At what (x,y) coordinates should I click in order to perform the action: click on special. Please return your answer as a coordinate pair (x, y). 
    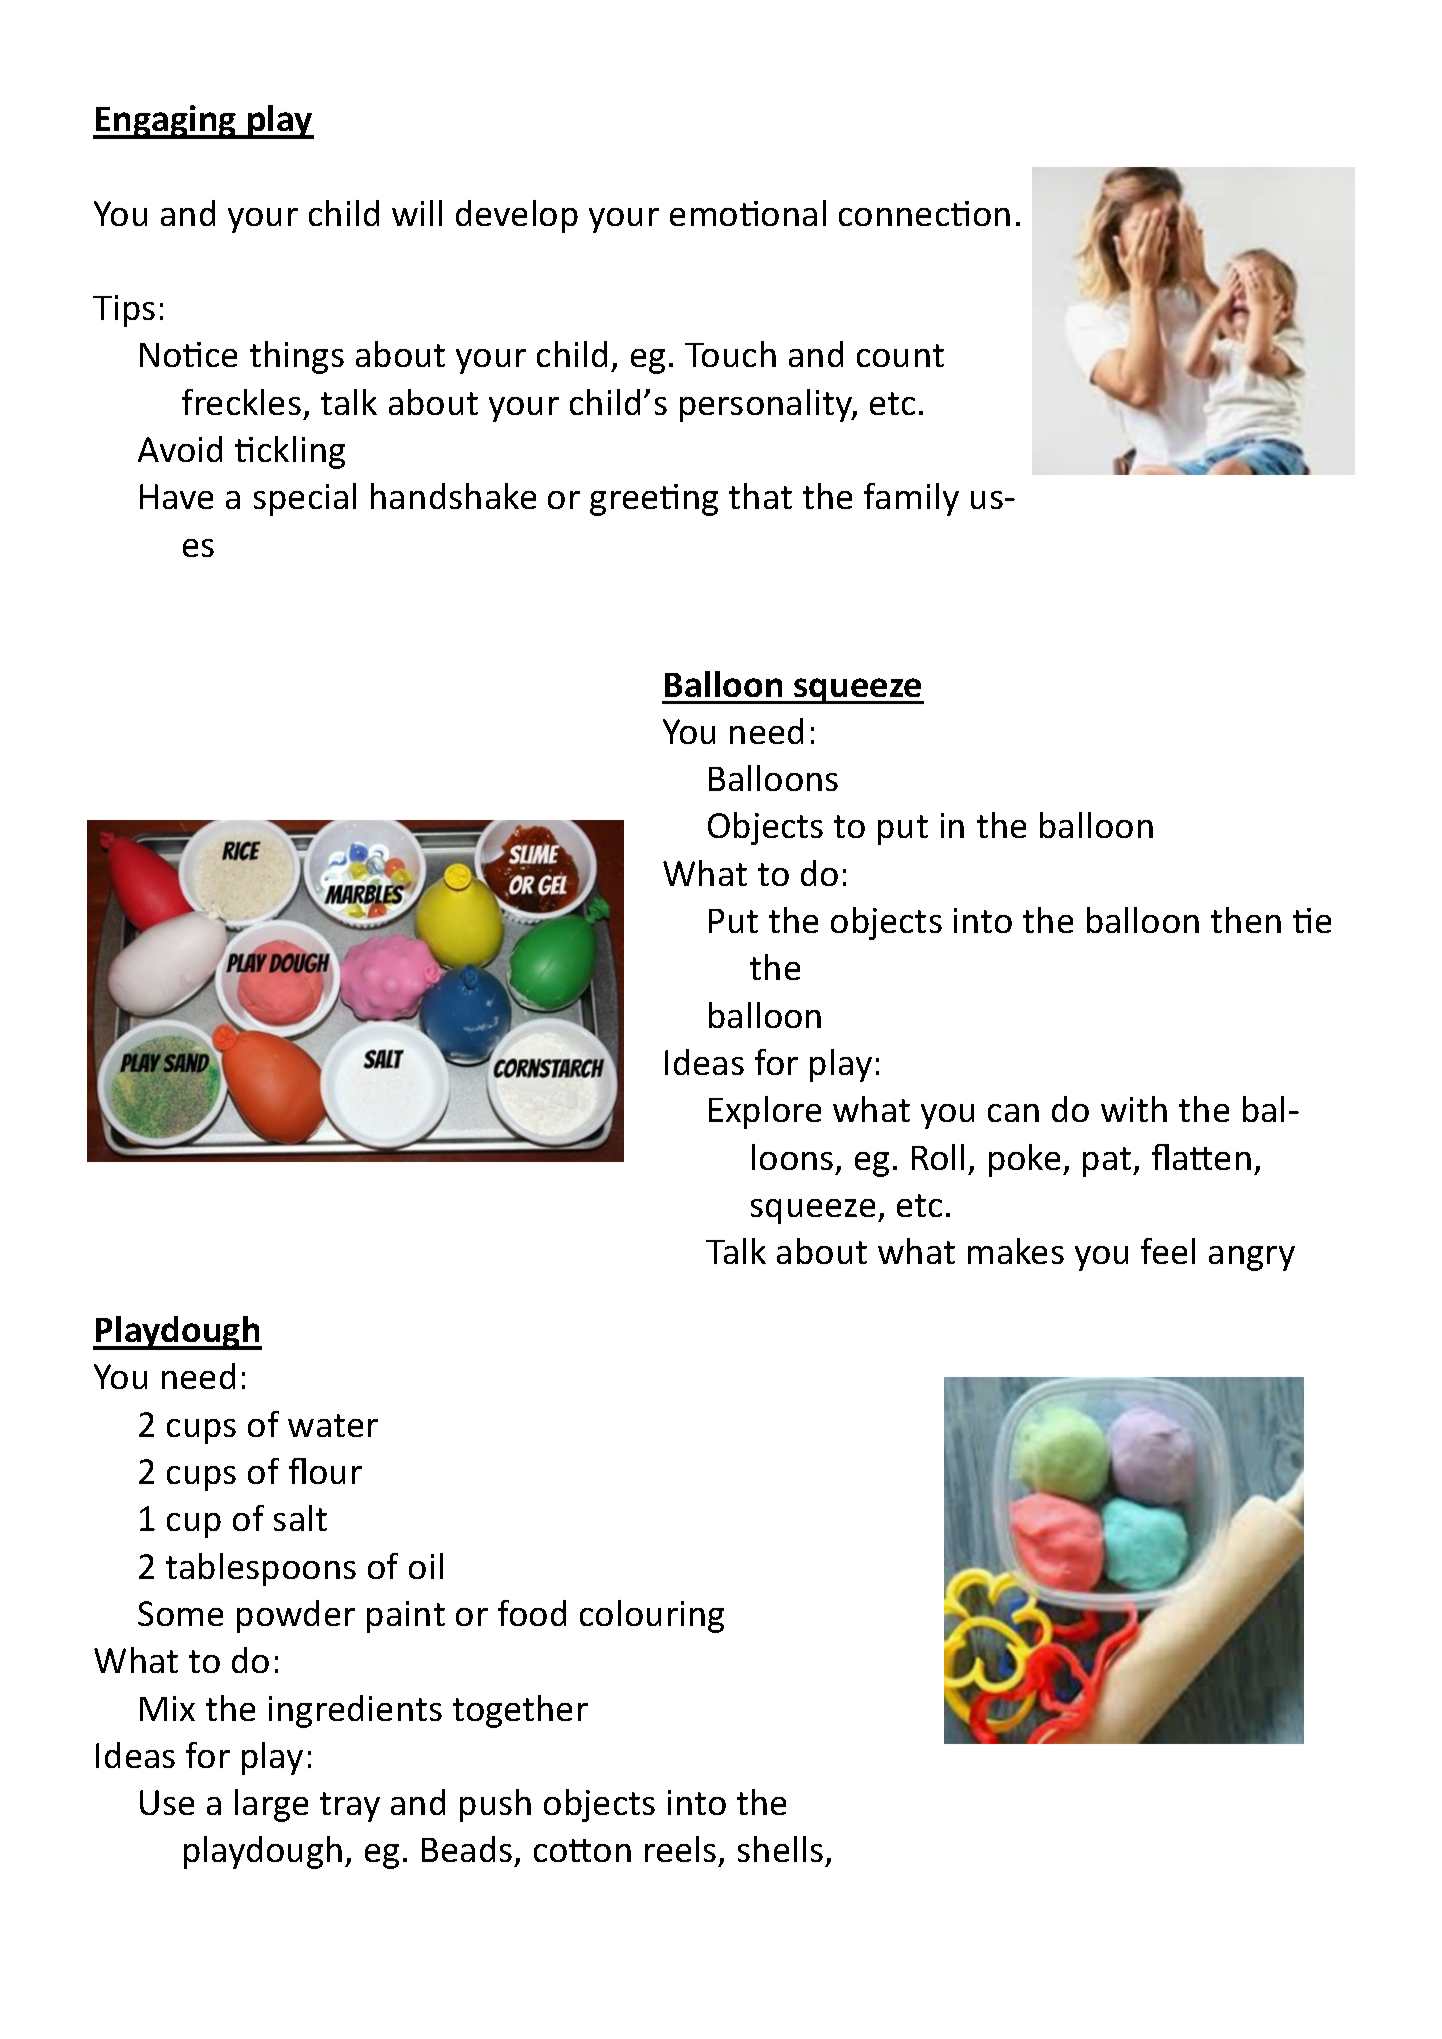
    Looking at the image, I should click on (305, 499).
